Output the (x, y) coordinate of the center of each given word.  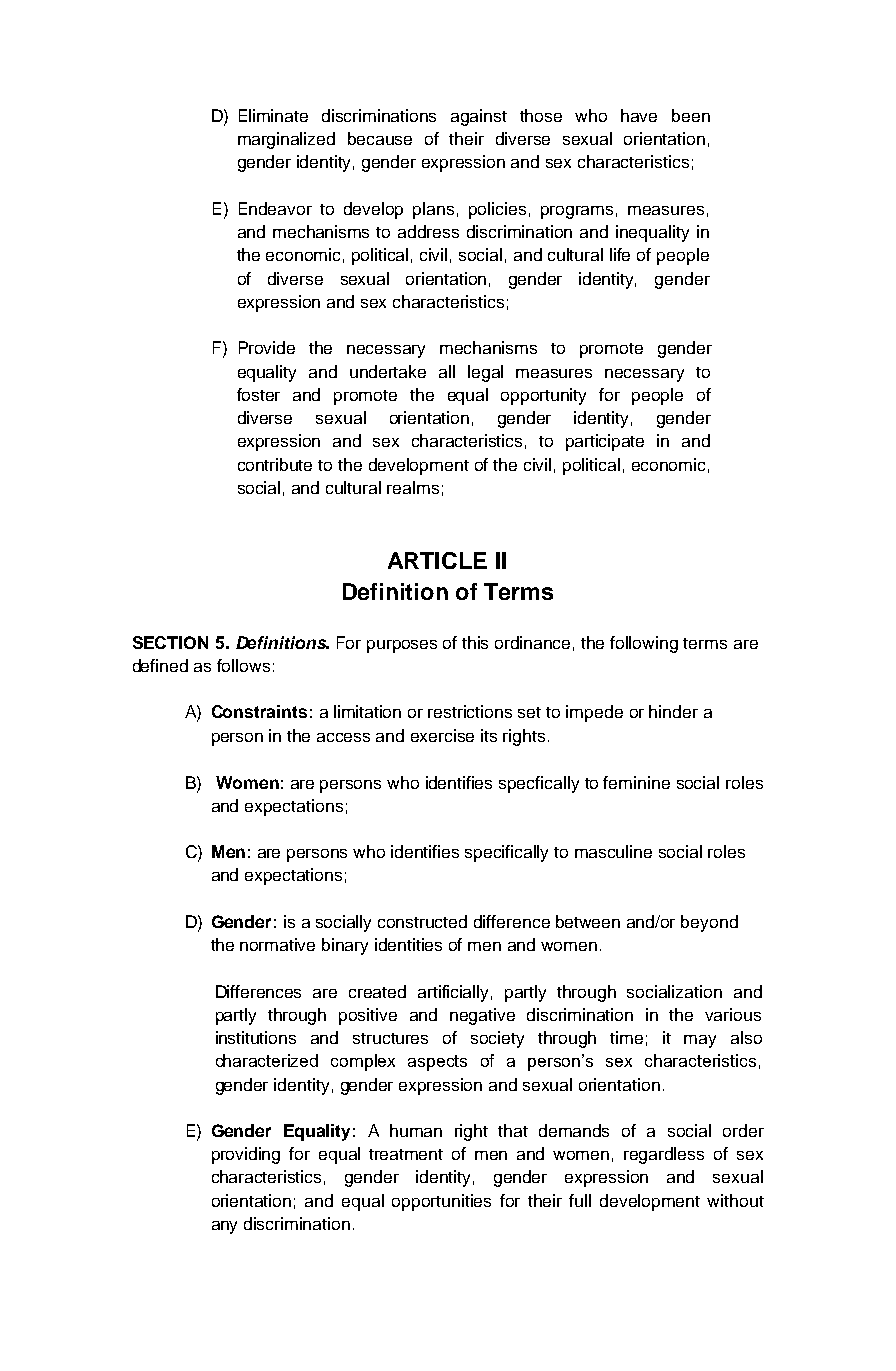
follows (243, 665)
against (479, 117)
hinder (673, 711)
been (691, 115)
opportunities (441, 1202)
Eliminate (273, 115)
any (224, 1227)
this (475, 642)
